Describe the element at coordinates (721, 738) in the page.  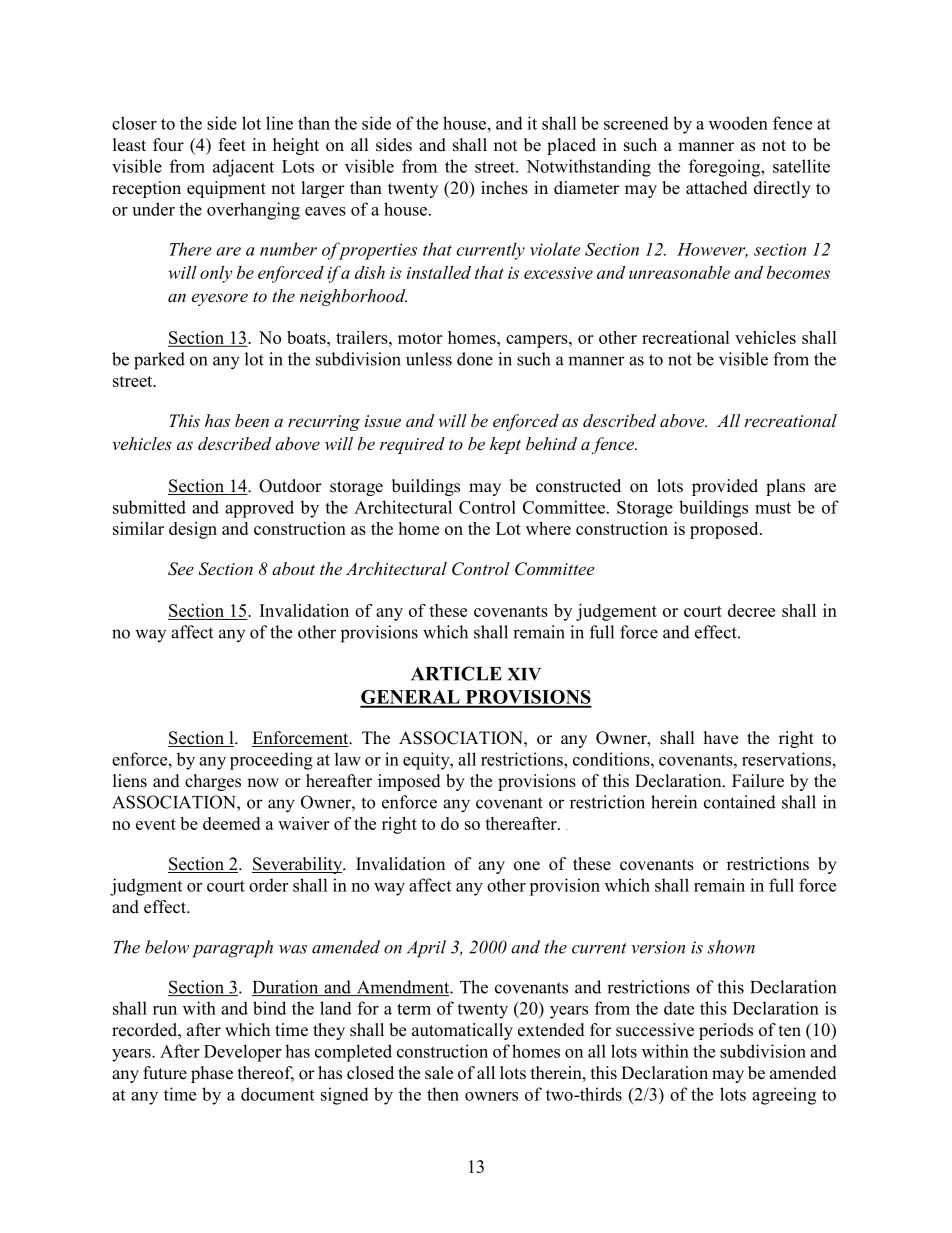
I see `have` at that location.
